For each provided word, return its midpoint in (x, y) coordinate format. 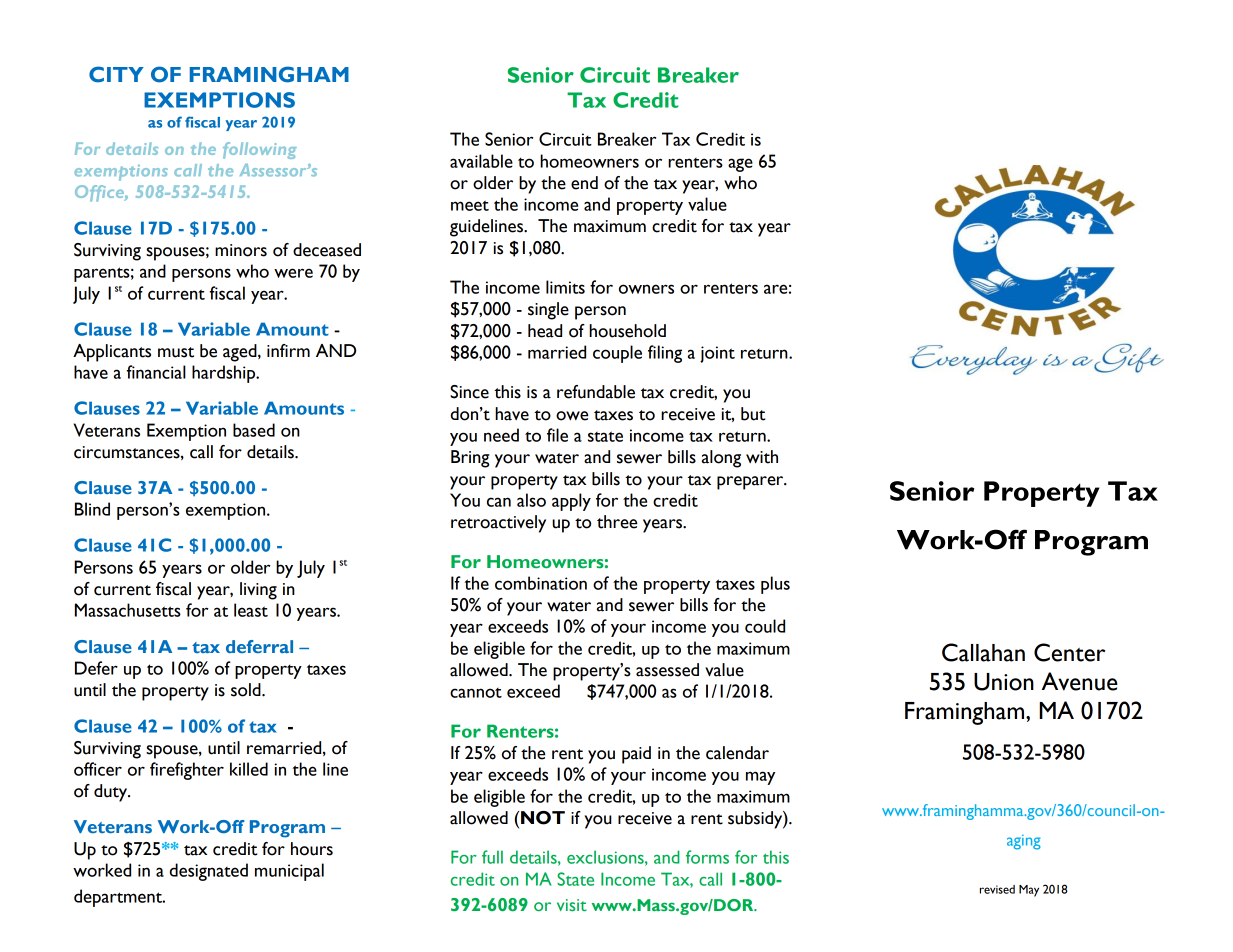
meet (470, 205)
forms (707, 857)
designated (209, 872)
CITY (116, 74)
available (481, 161)
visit (572, 905)
